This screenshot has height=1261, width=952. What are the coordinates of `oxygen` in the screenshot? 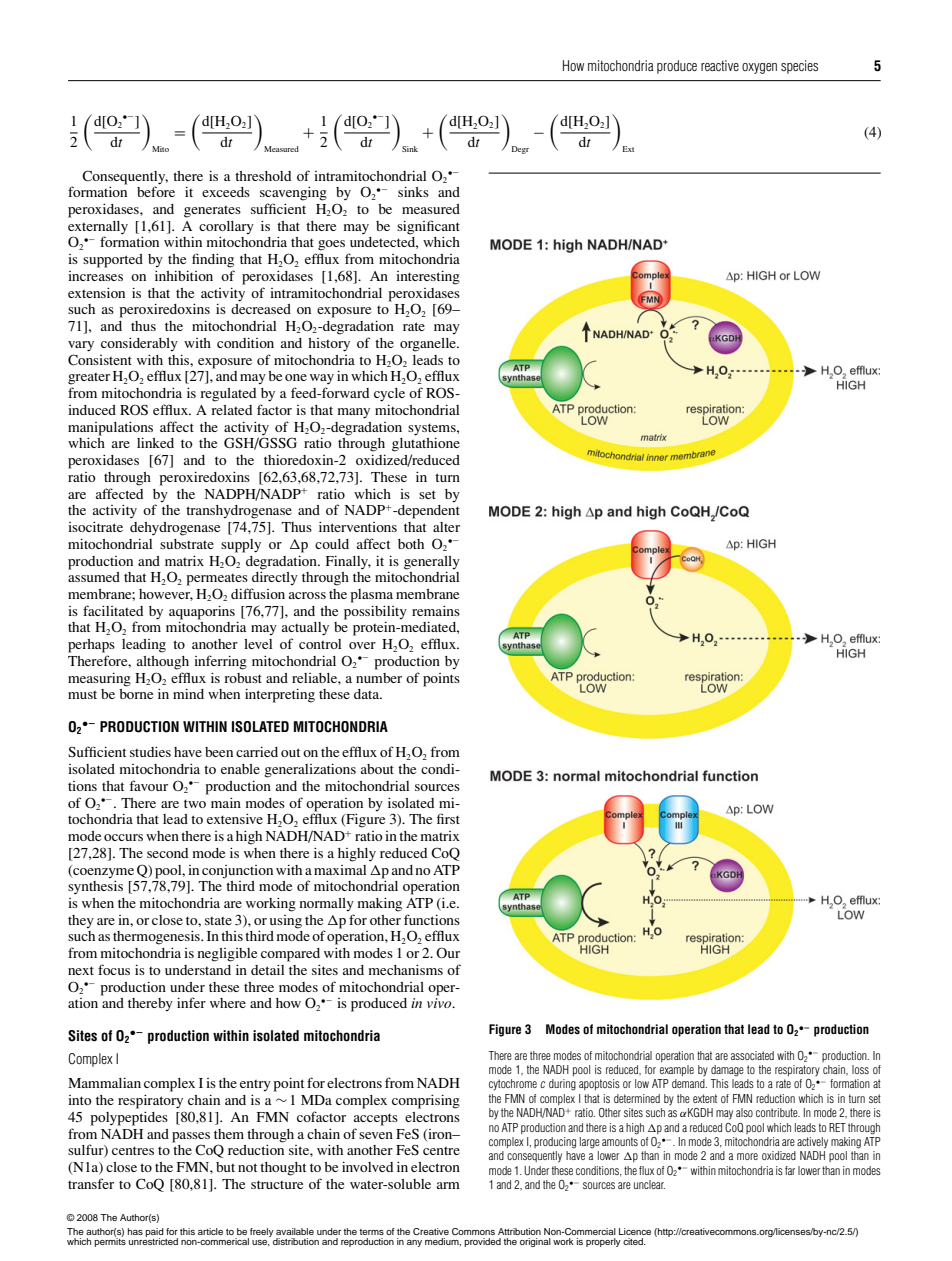 It's located at (759, 68).
